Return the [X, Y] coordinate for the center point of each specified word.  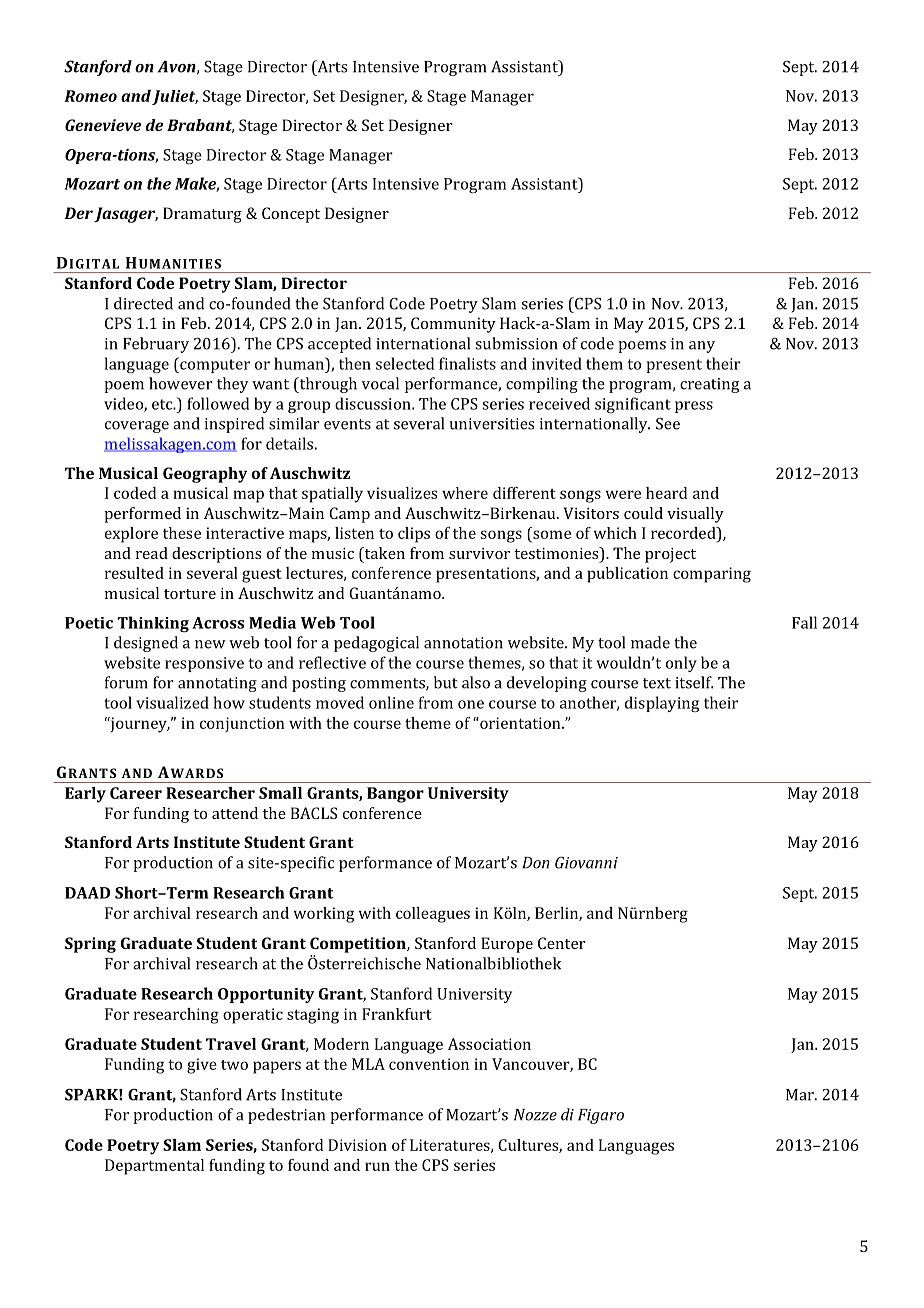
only [681, 664]
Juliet [175, 97]
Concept [291, 215]
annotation [463, 643]
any [702, 347]
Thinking [153, 624]
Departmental [154, 1167]
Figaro [601, 1116]
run [377, 1166]
